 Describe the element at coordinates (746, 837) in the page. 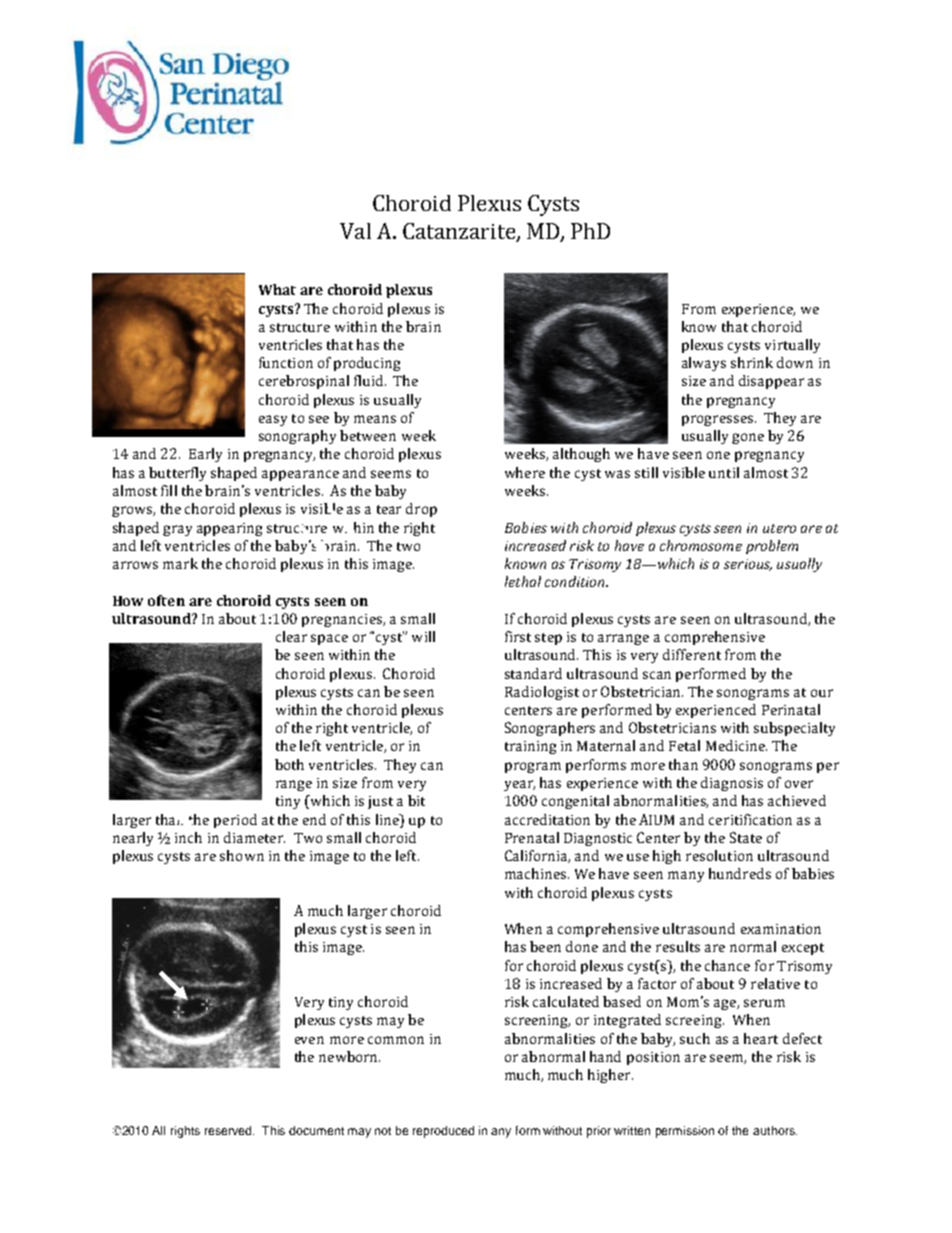

I see `State` at that location.
